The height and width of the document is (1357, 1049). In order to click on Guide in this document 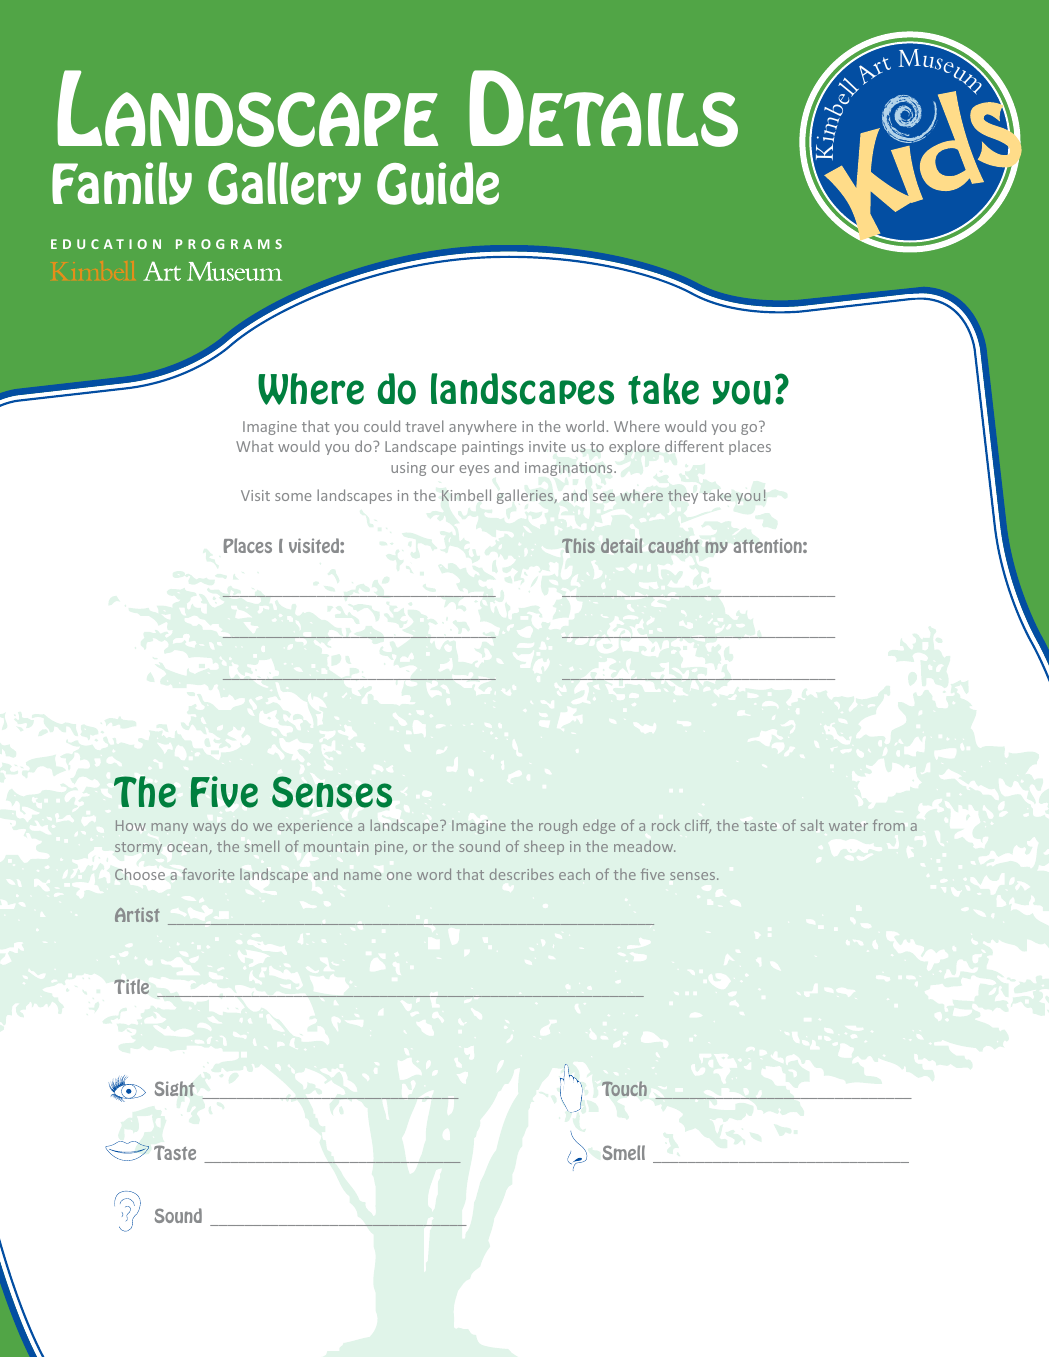, I will do `click(438, 183)`.
